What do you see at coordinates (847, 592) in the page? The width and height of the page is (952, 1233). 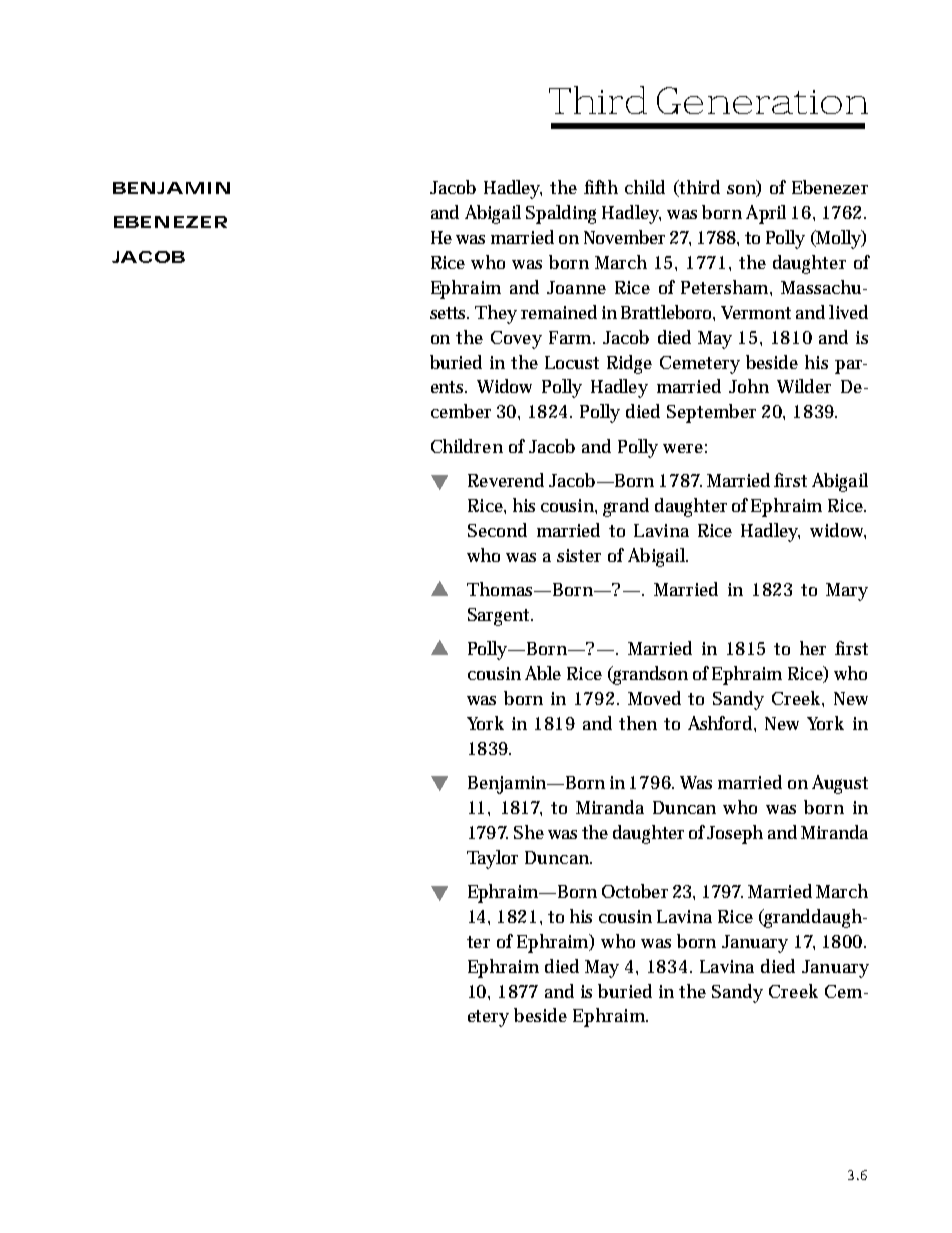 I see `Mary` at bounding box center [847, 592].
